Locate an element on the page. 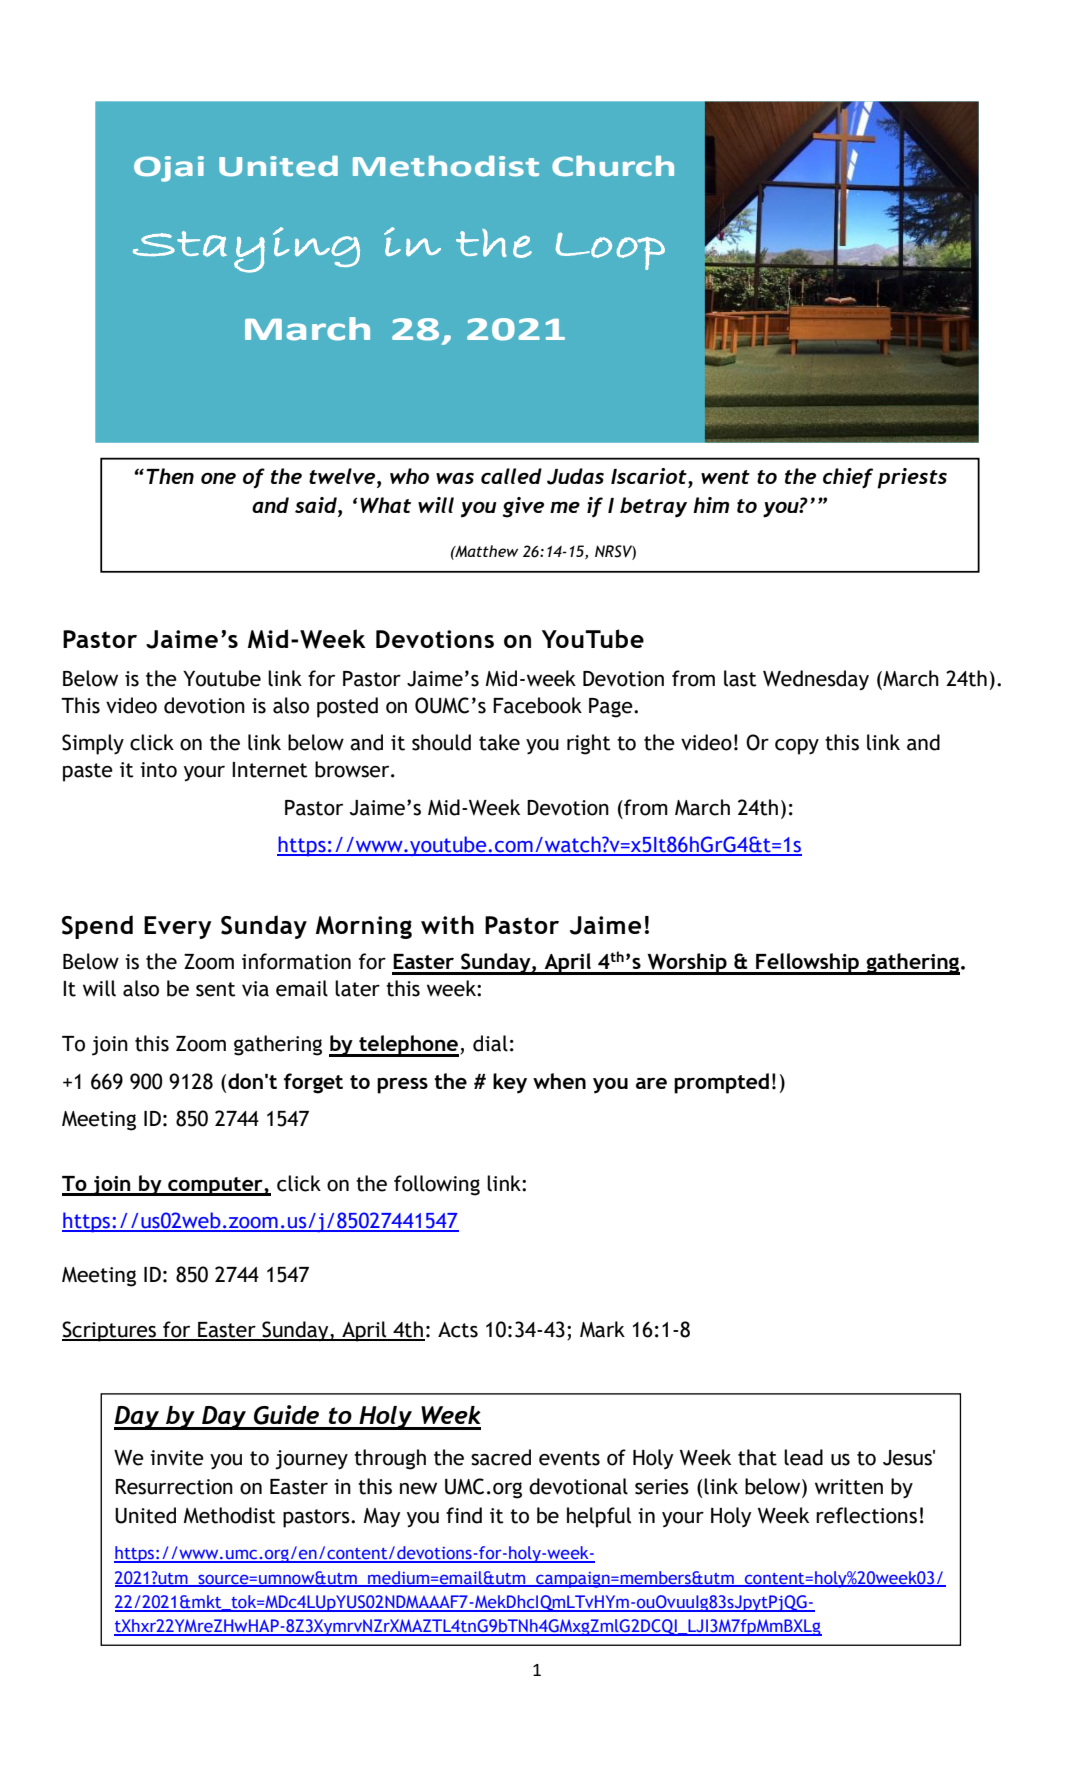 The width and height of the page is (1074, 1768). sent is located at coordinates (216, 989).
